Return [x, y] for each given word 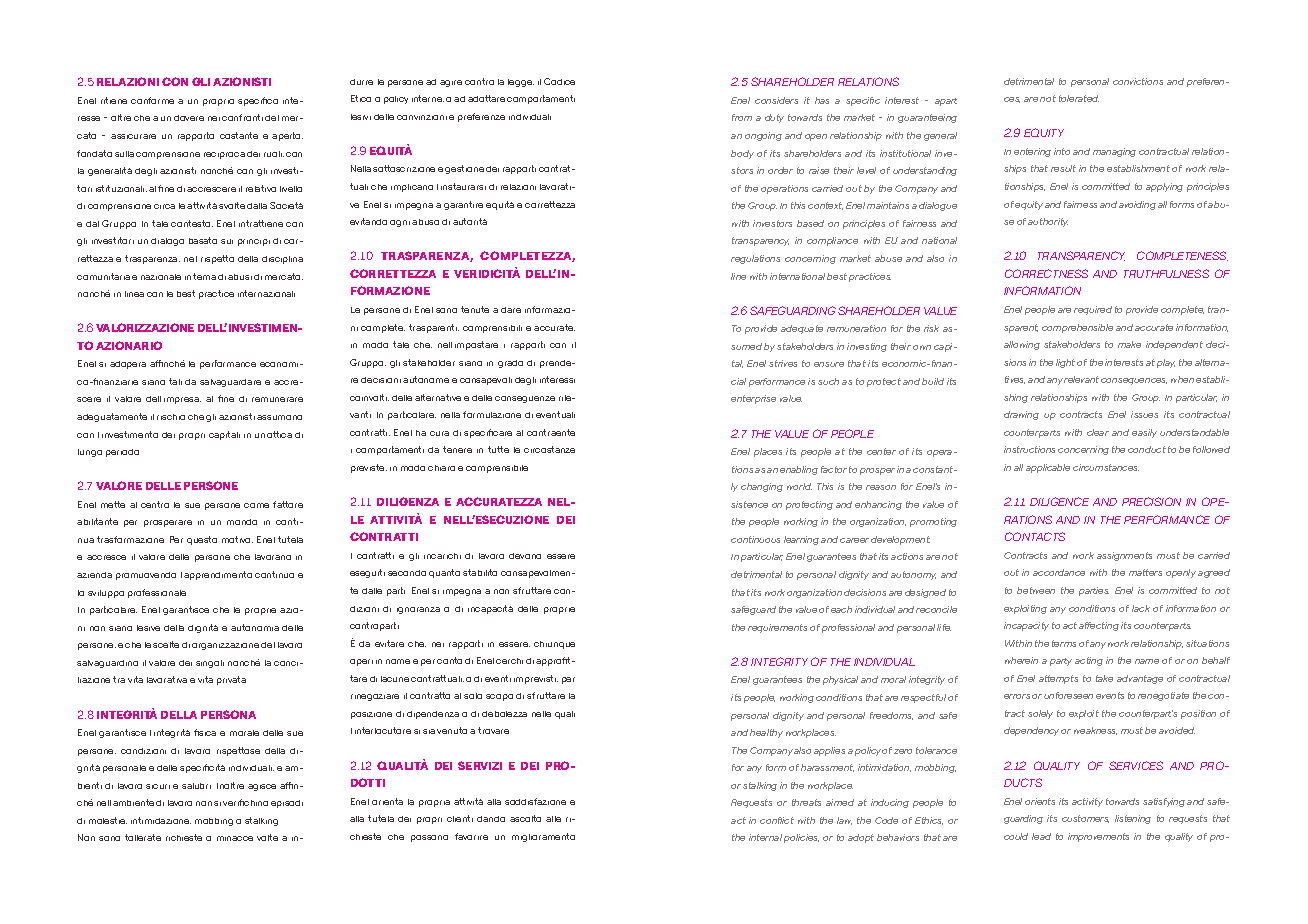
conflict [777, 820]
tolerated [1079, 98]
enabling [799, 470]
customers [1085, 819]
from [742, 117]
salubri [196, 786]
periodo [122, 453]
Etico [361, 98]
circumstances [1106, 467]
